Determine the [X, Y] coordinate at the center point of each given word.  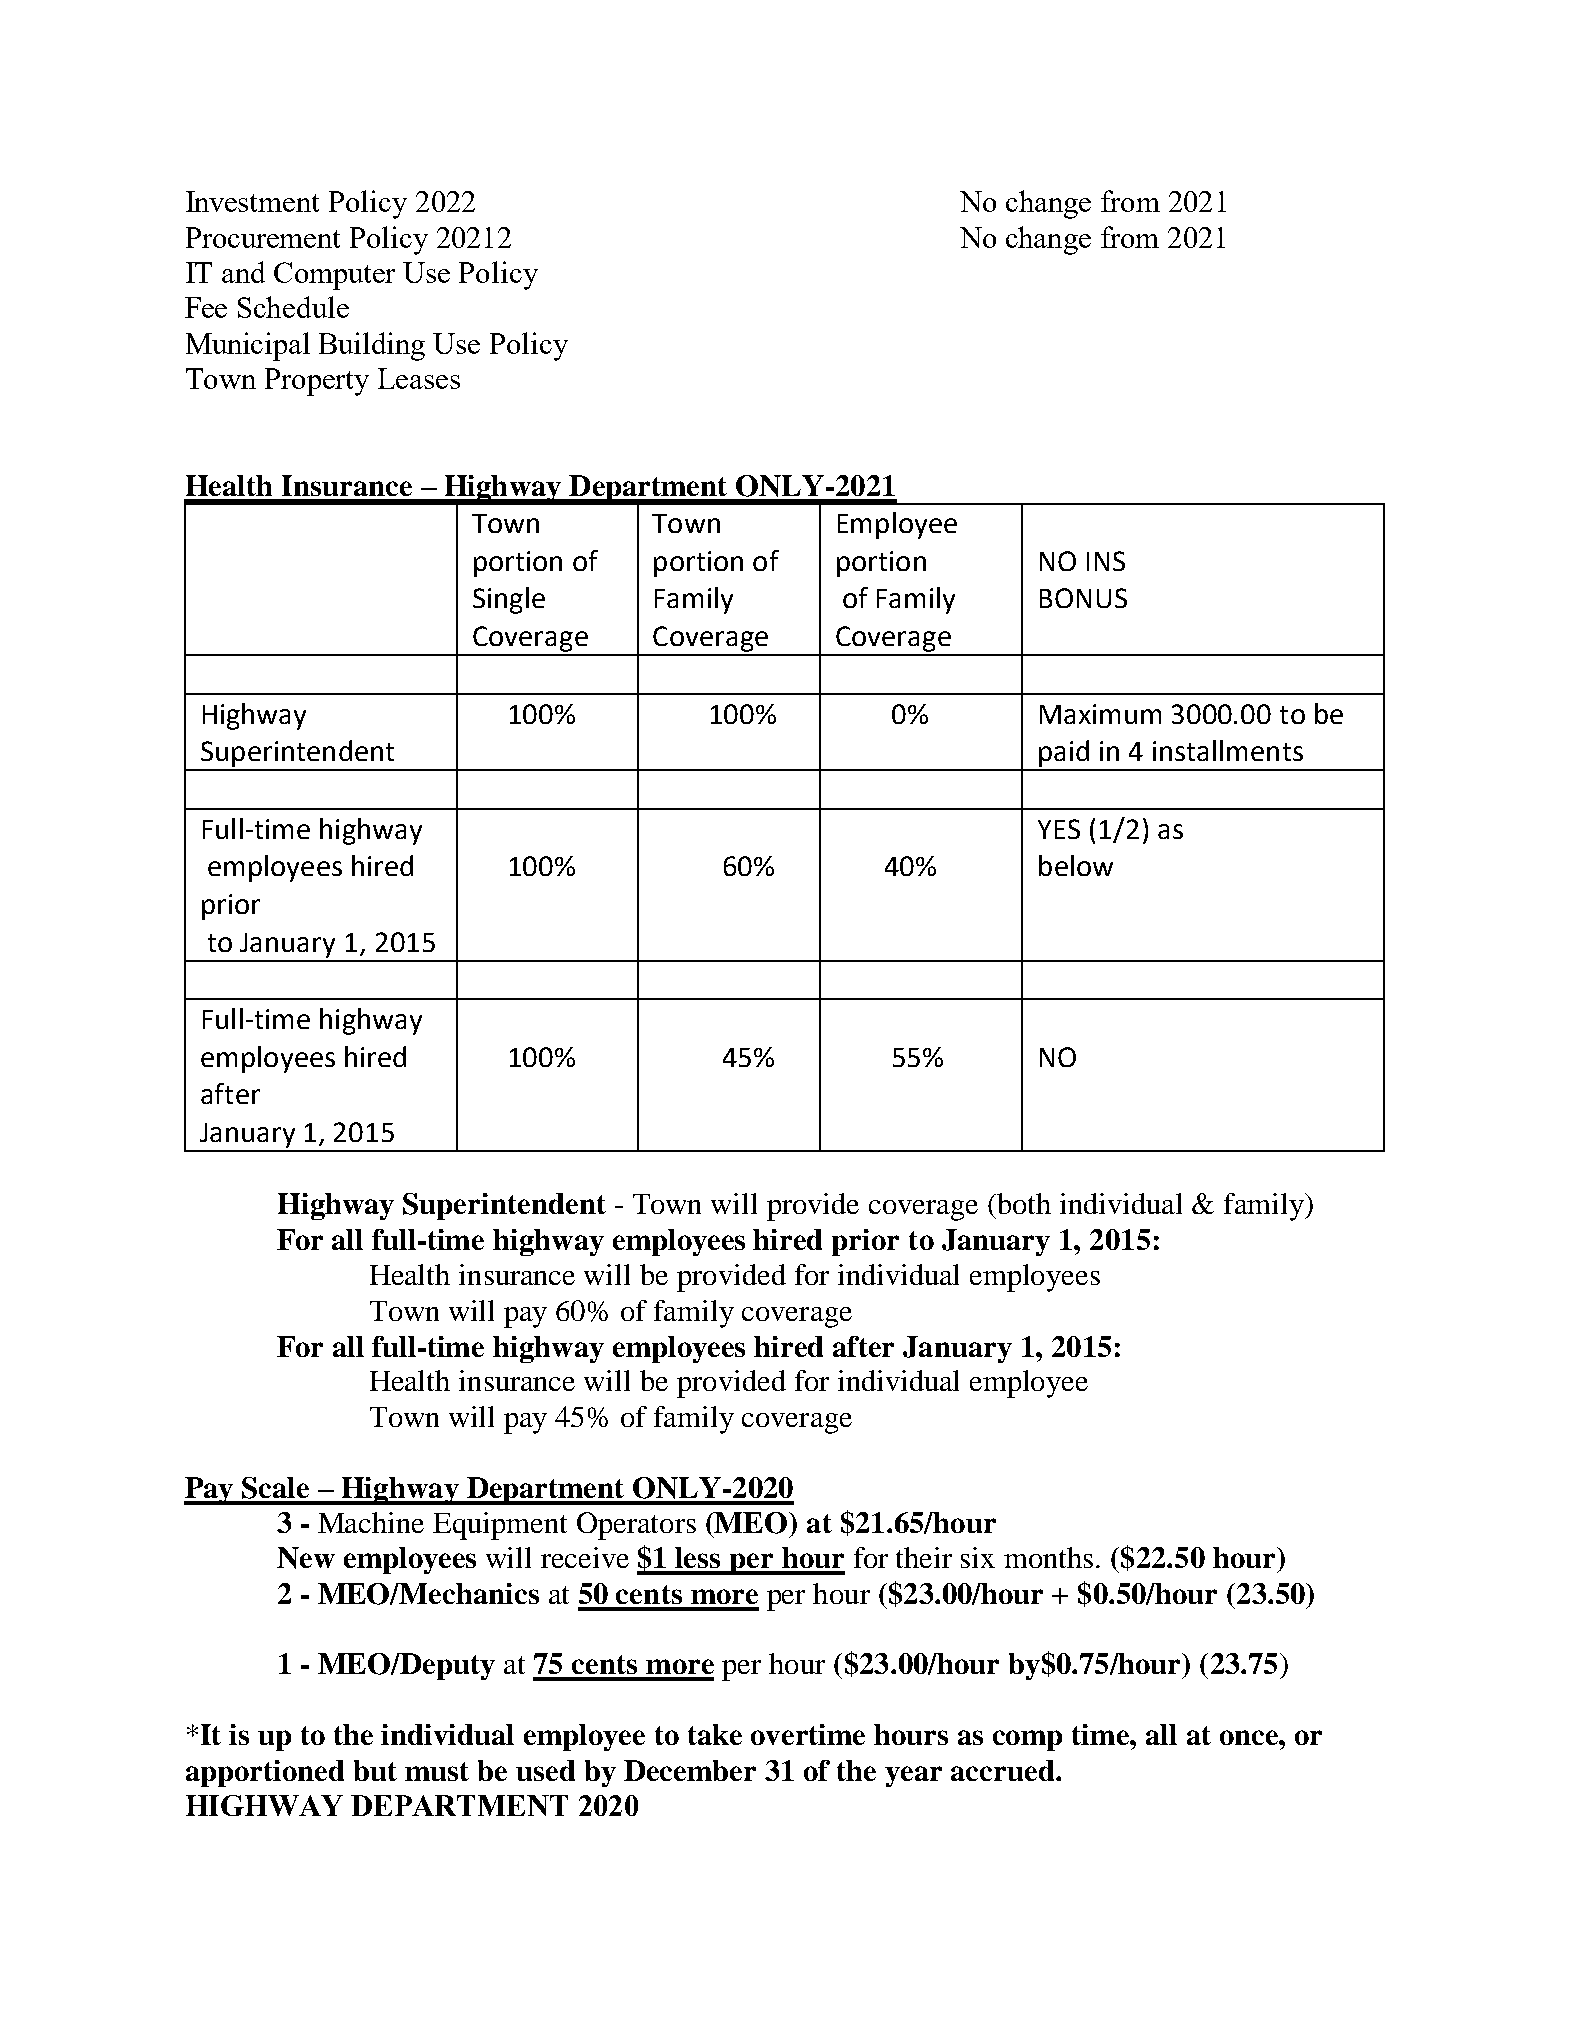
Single [509, 600]
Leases [419, 378]
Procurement [263, 237]
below [1076, 865]
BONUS [1083, 598]
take [715, 1734]
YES [1059, 829]
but [375, 1770]
